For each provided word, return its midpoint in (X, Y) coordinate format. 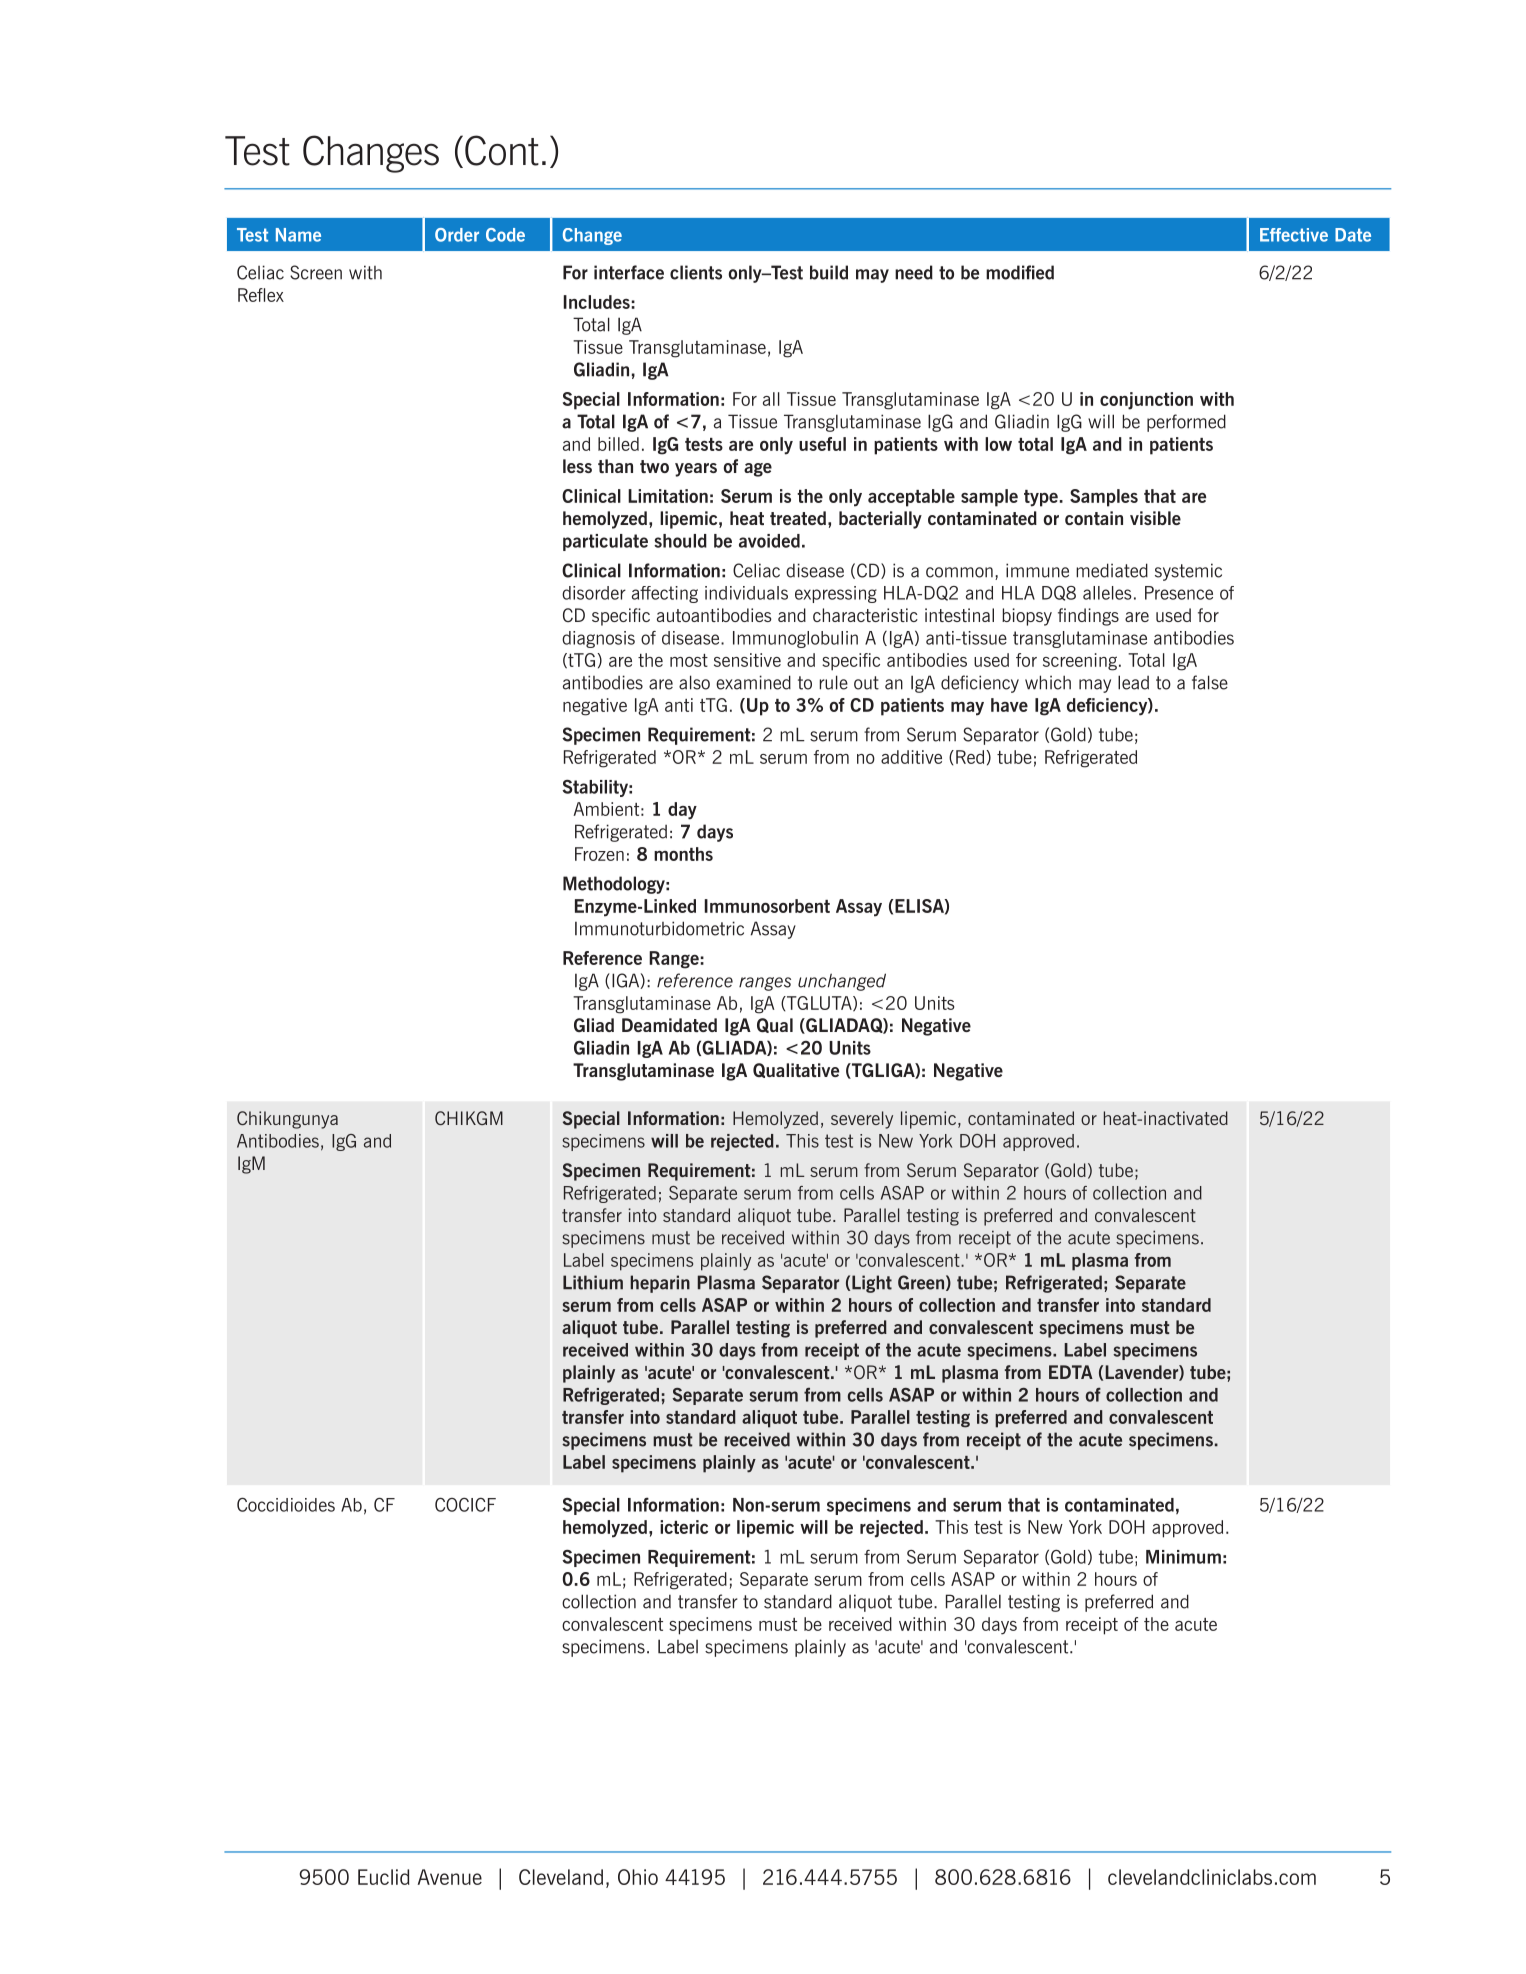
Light (872, 1284)
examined (753, 682)
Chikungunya (287, 1120)
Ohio (638, 1877)
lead (1133, 682)
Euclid (383, 1877)
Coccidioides (286, 1505)
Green (921, 1282)
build (829, 272)
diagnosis (598, 639)
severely (862, 1120)
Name (298, 235)
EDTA (1071, 1372)
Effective (1294, 235)
